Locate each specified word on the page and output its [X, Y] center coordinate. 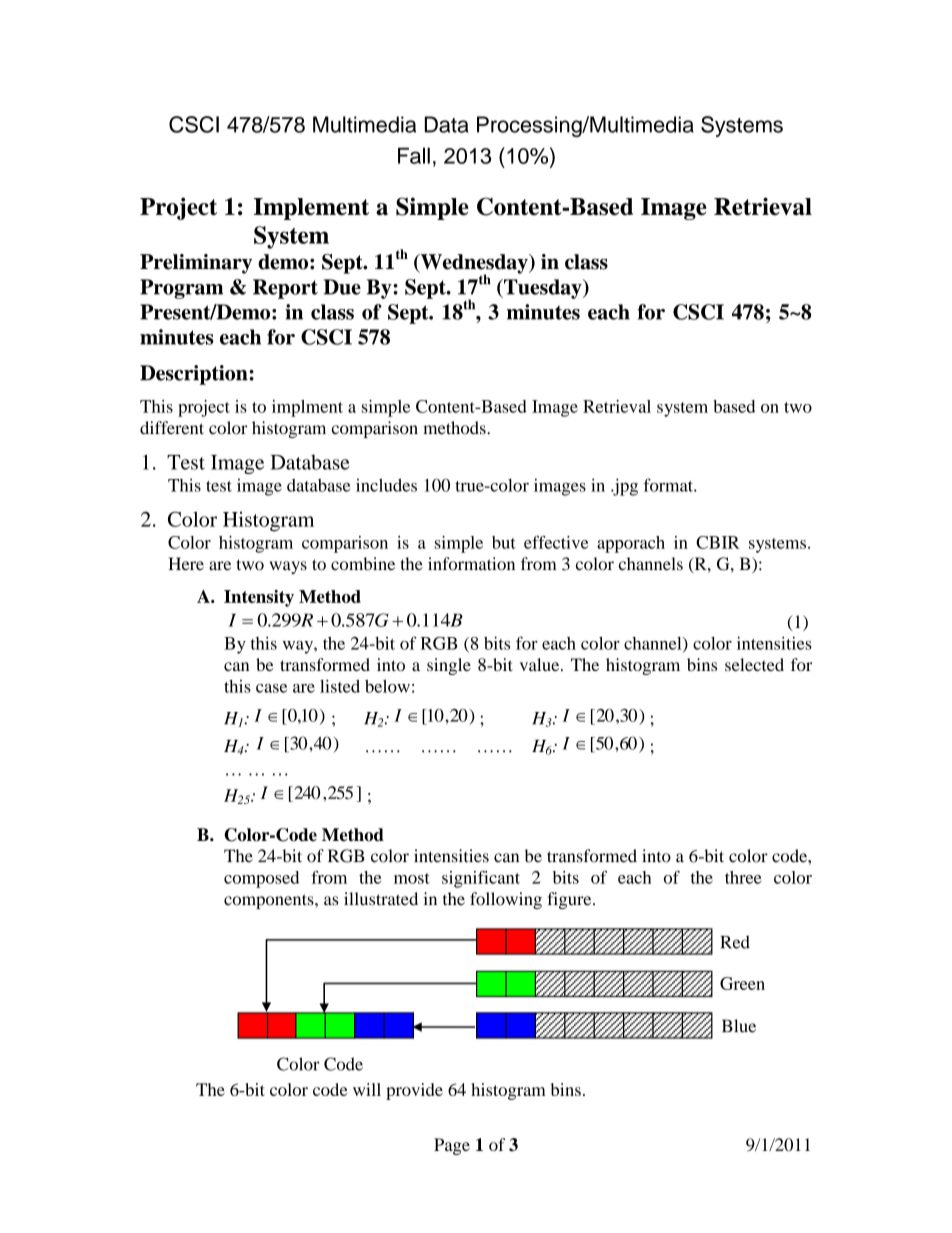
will [367, 1089]
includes [386, 485]
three [743, 877]
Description [195, 375]
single [449, 666]
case [271, 688]
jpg [624, 487]
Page [452, 1146]
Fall [414, 155]
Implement [311, 209]
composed [261, 879]
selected [754, 664]
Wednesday [474, 265]
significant [481, 879]
